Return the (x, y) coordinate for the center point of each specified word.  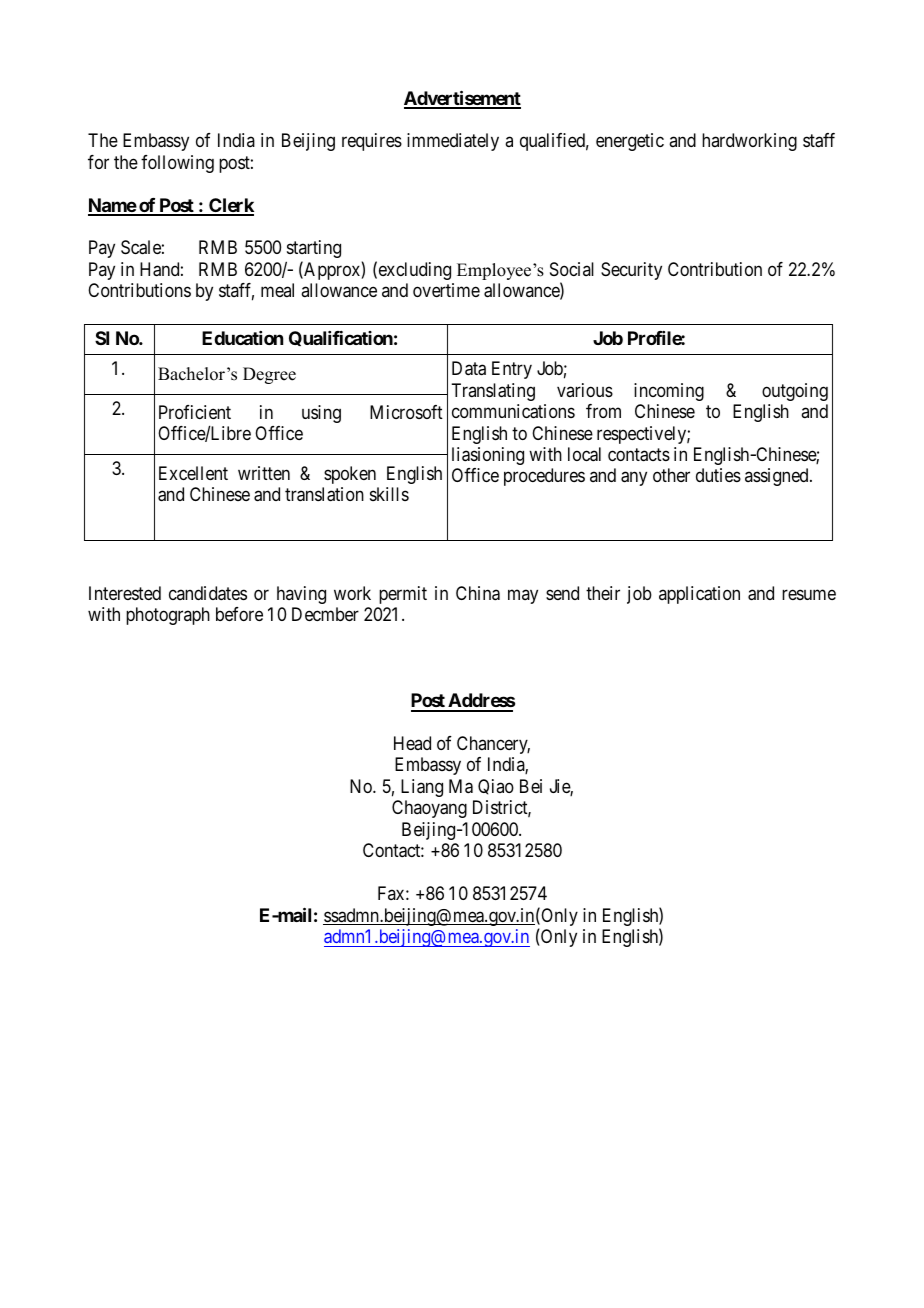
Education (242, 338)
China (478, 593)
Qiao (496, 787)
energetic (630, 142)
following (177, 164)
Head (412, 743)
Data (469, 368)
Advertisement (462, 99)
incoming (669, 392)
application (699, 595)
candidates (208, 593)
